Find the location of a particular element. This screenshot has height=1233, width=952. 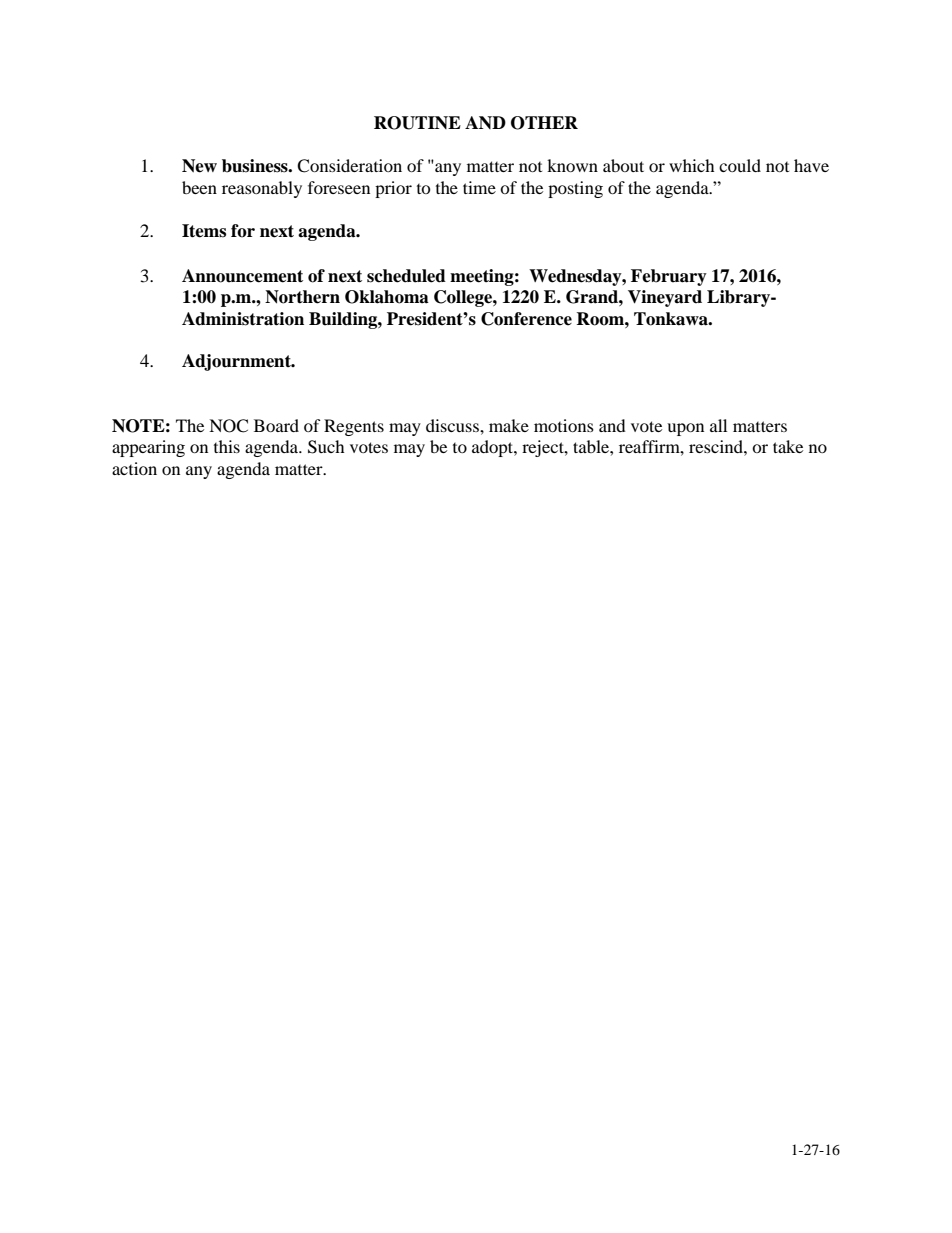

Oklahoma is located at coordinates (387, 297).
